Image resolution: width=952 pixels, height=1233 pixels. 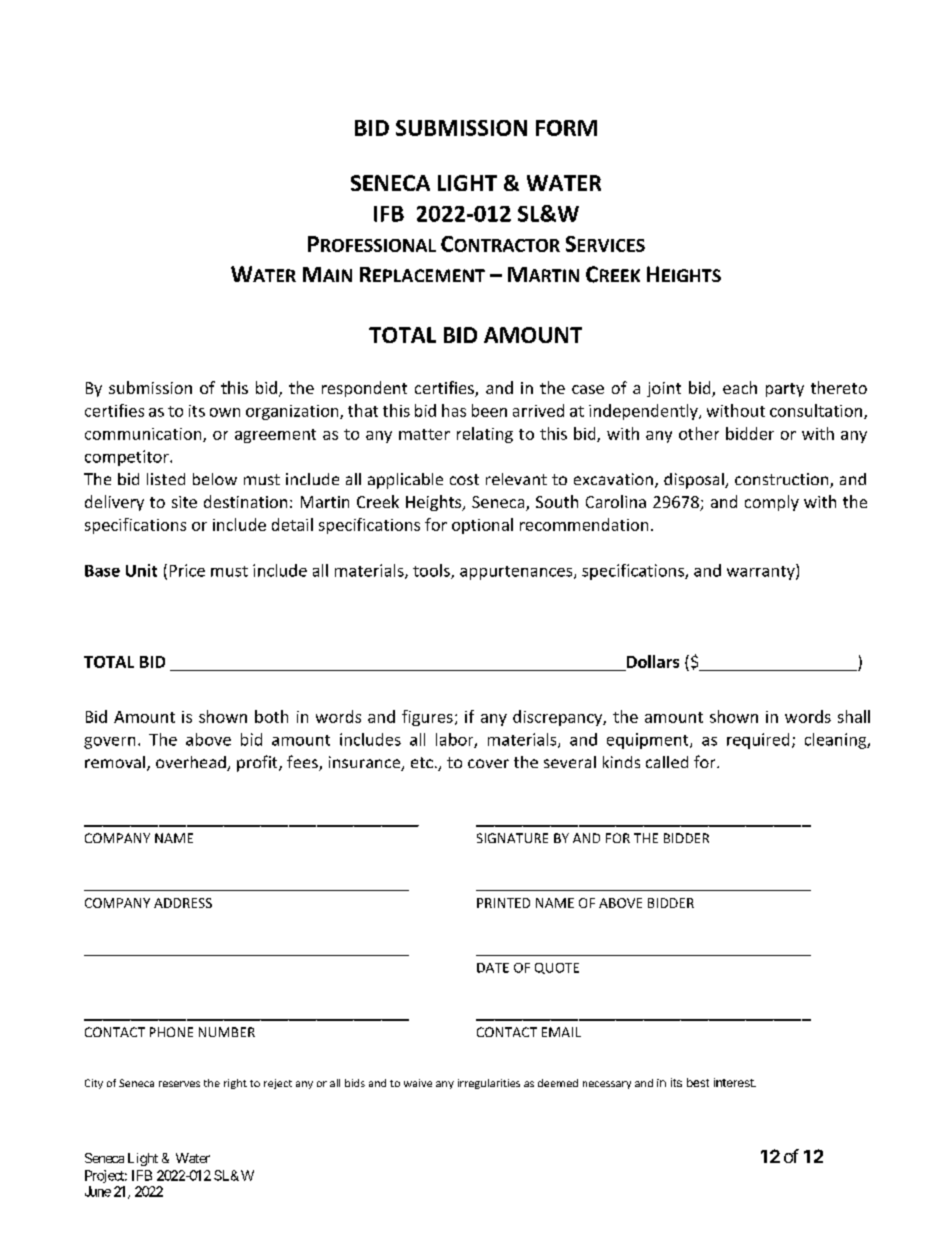 I want to click on been, so click(x=489, y=410).
